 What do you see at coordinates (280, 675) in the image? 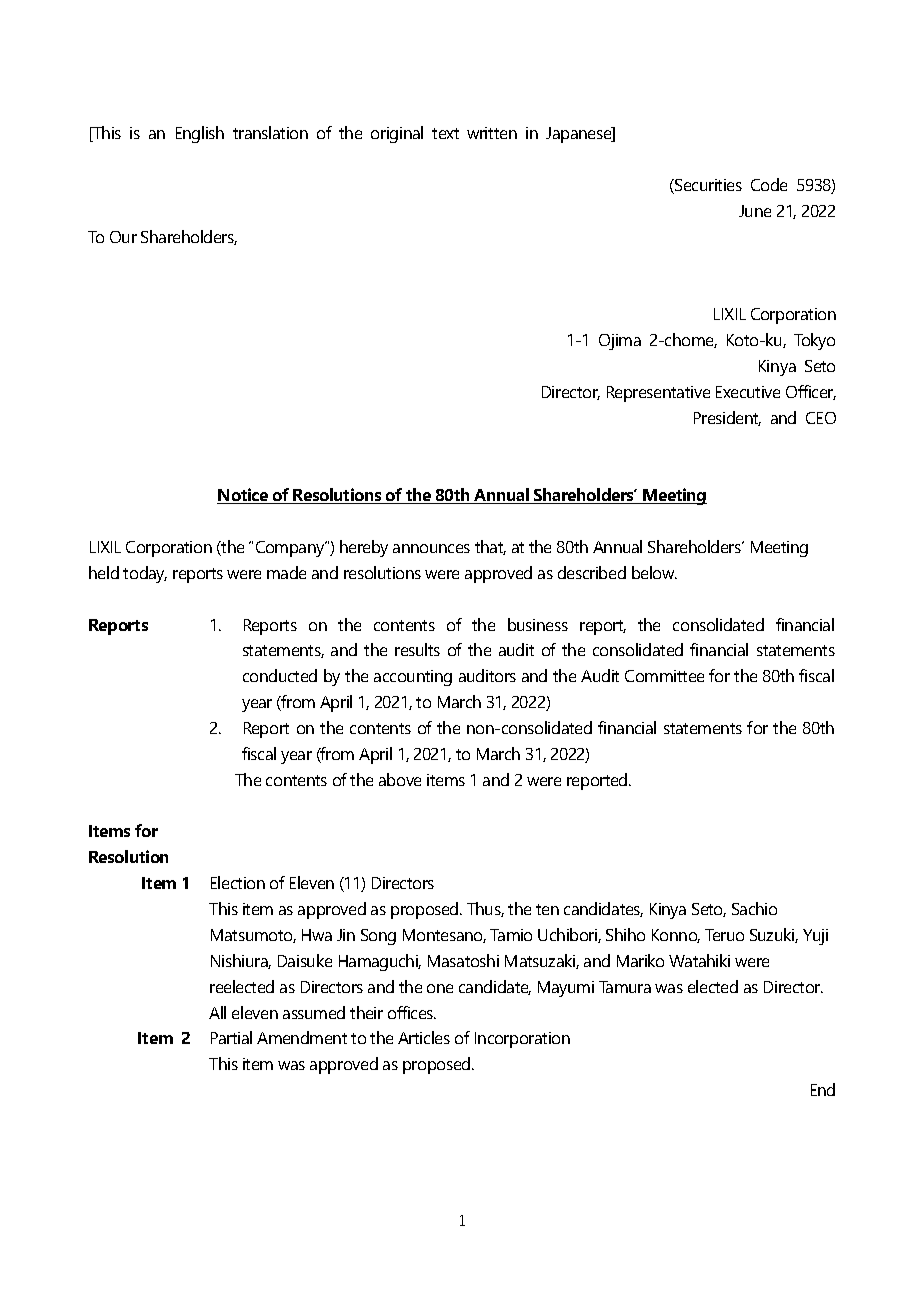
I see `conducted` at bounding box center [280, 675].
